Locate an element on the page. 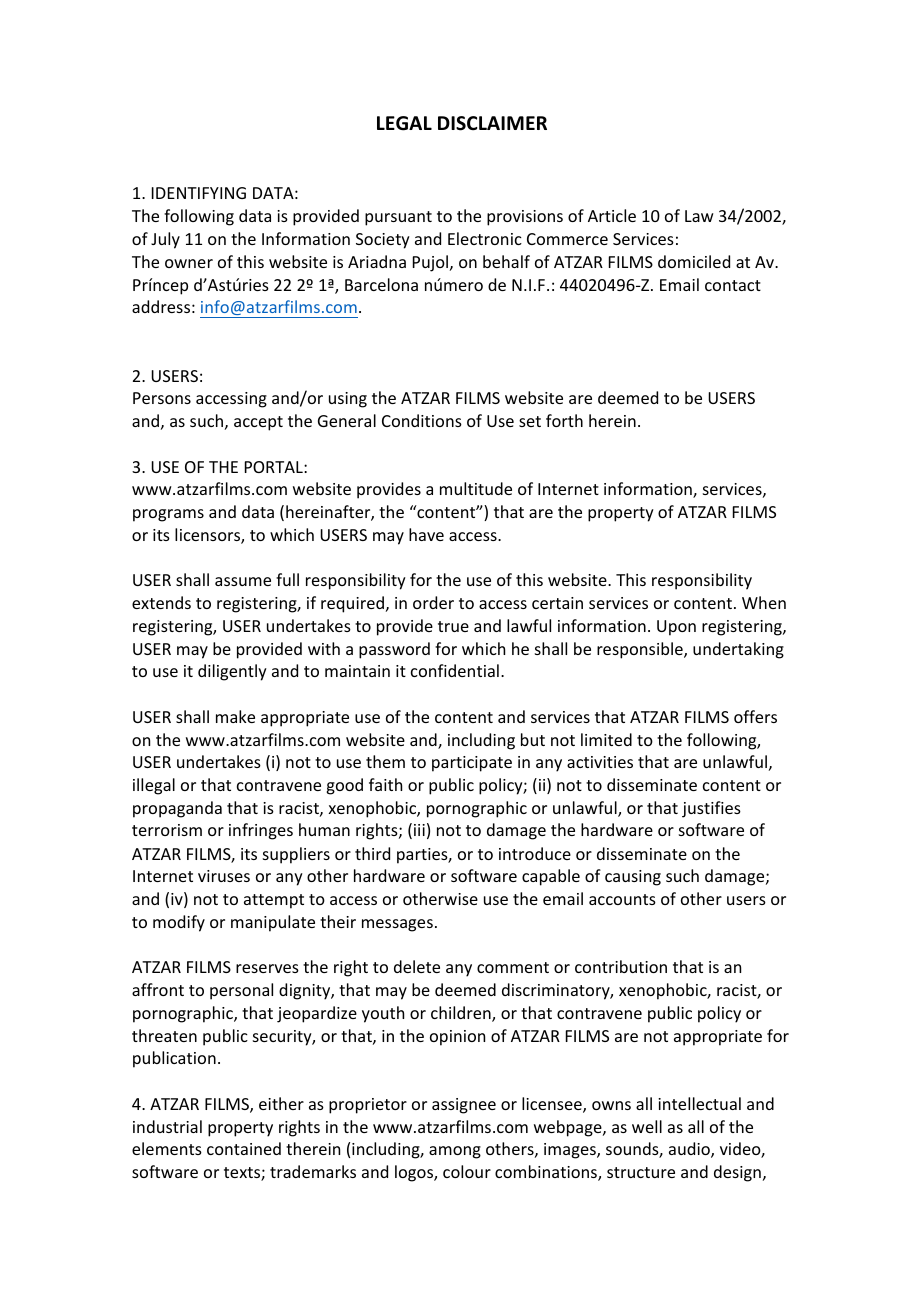  infringes is located at coordinates (261, 831).
